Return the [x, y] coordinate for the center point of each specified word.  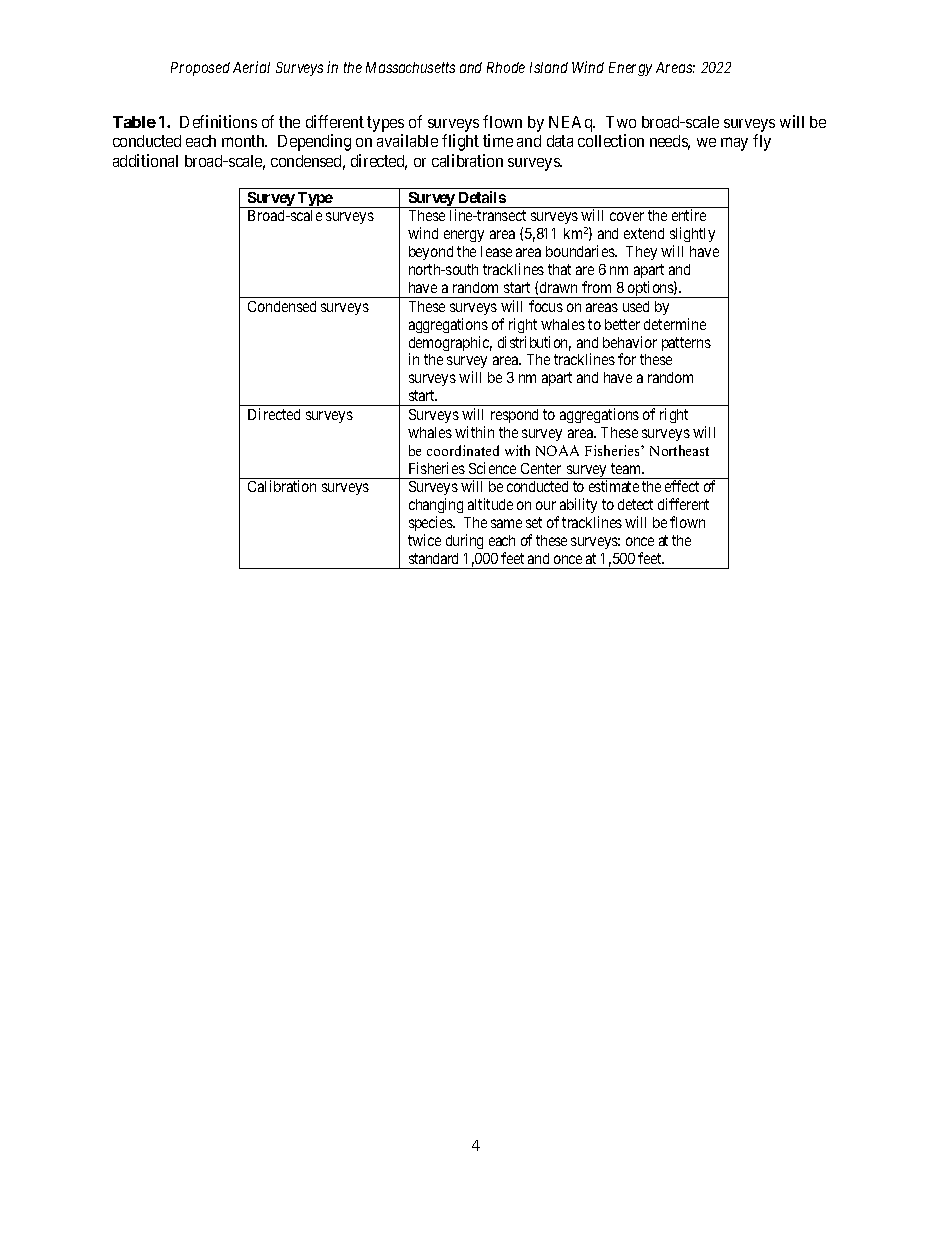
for [627, 359]
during [464, 541]
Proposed [200, 69]
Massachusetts [410, 67]
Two [621, 122]
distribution [534, 343]
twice [424, 540]
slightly [692, 236]
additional [145, 160]
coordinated [463, 450]
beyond [431, 253]
